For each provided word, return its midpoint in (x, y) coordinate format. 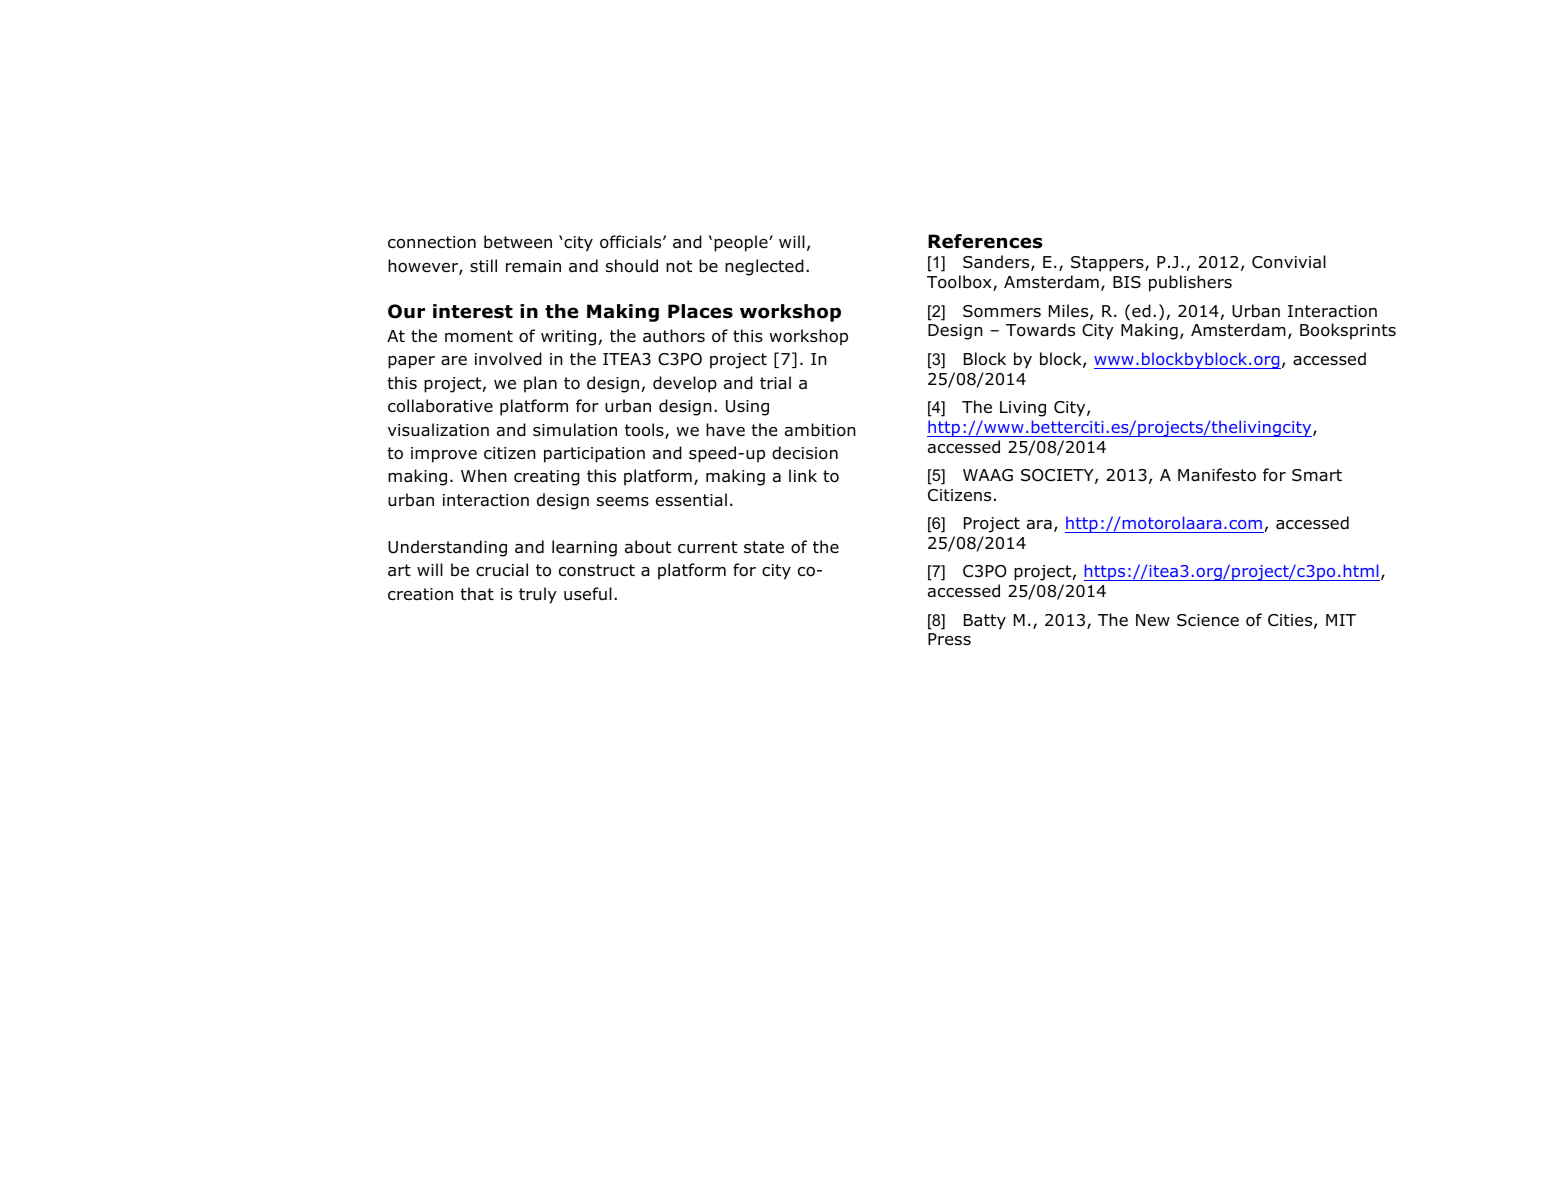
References (985, 241)
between (518, 242)
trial (775, 383)
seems (623, 501)
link (803, 475)
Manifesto (1217, 475)
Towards (1040, 330)
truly (538, 595)
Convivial (1289, 262)
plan (540, 384)
